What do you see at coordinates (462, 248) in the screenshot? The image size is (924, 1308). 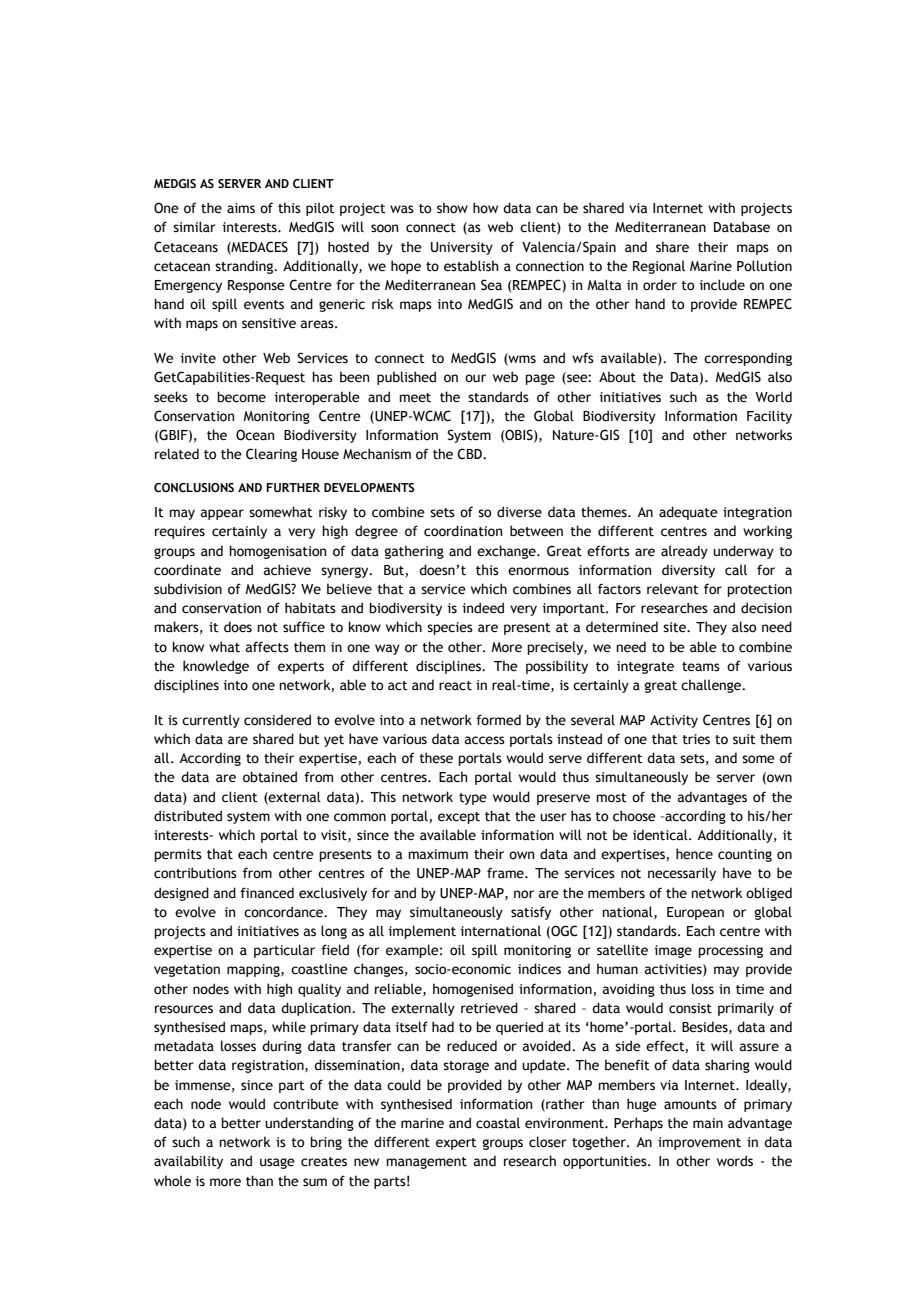 I see `University` at bounding box center [462, 248].
